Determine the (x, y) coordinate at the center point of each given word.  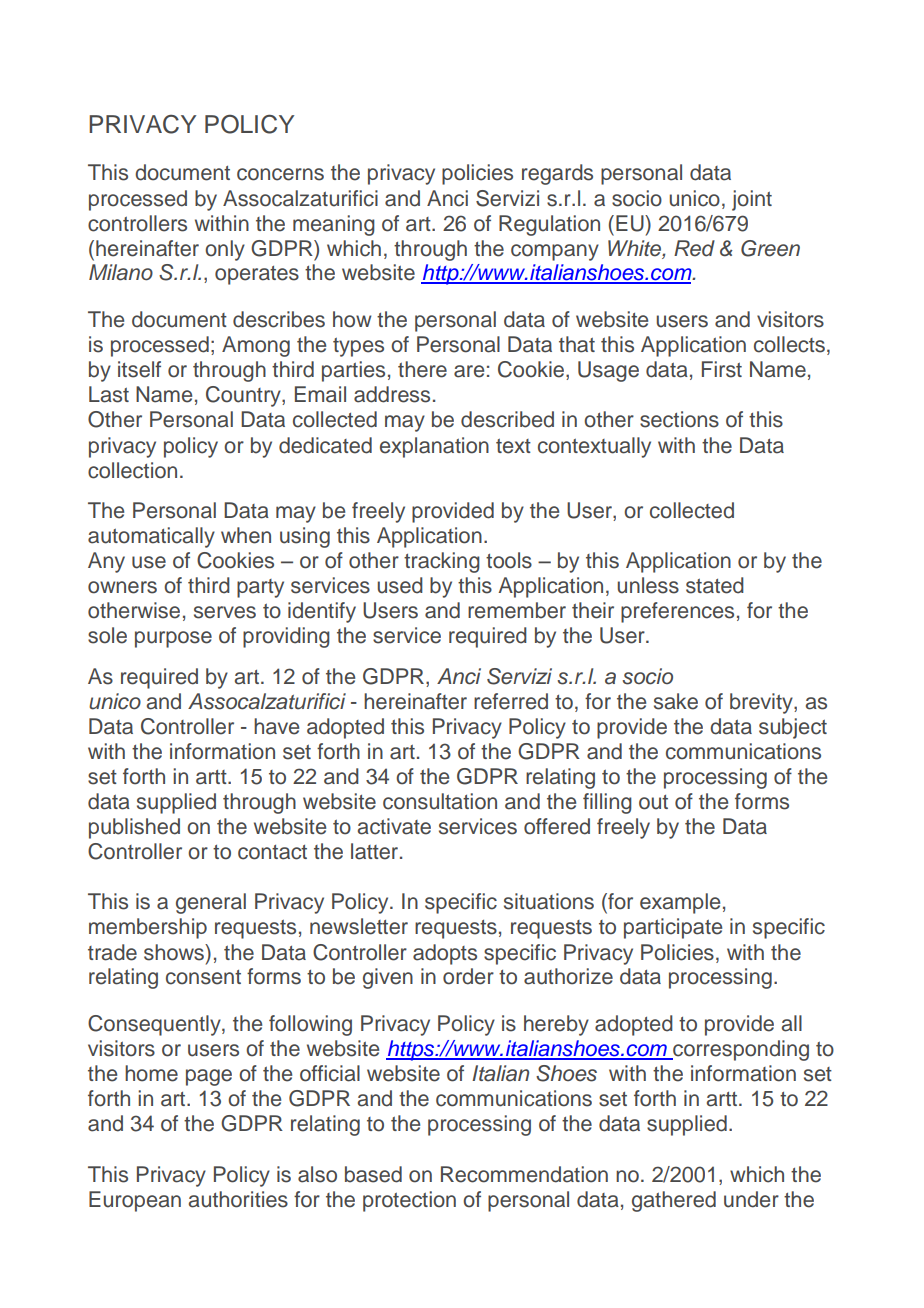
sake (676, 701)
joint (752, 200)
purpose (173, 639)
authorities (238, 1199)
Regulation (549, 225)
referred (511, 701)
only (225, 250)
